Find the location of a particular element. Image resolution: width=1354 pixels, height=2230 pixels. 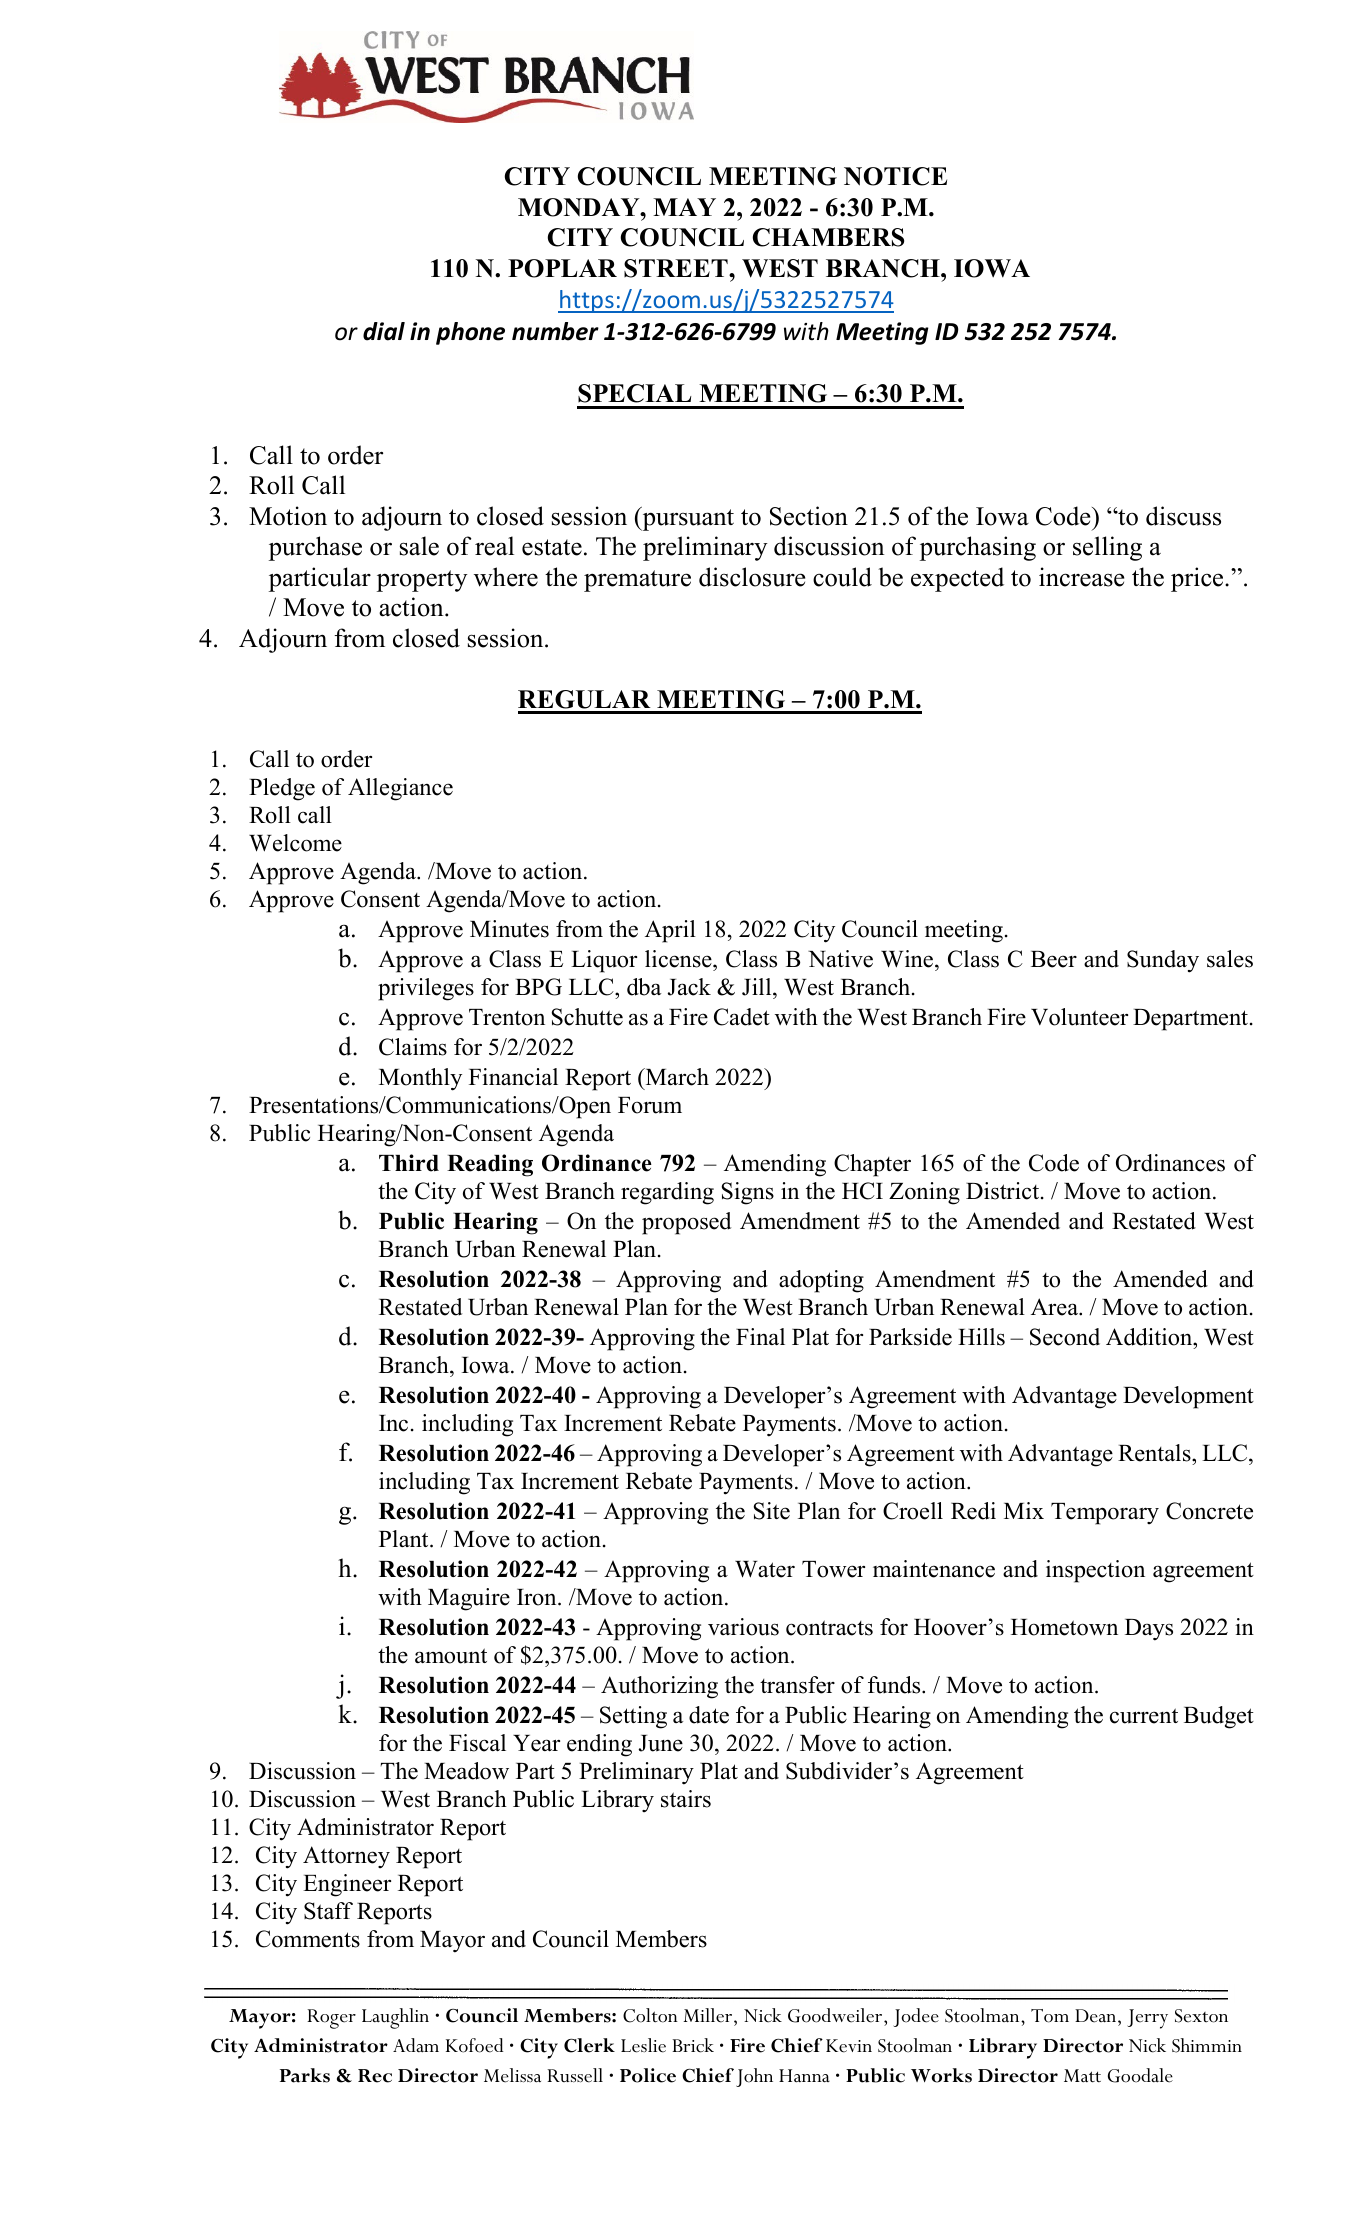

CHAMBERS is located at coordinates (828, 237).
